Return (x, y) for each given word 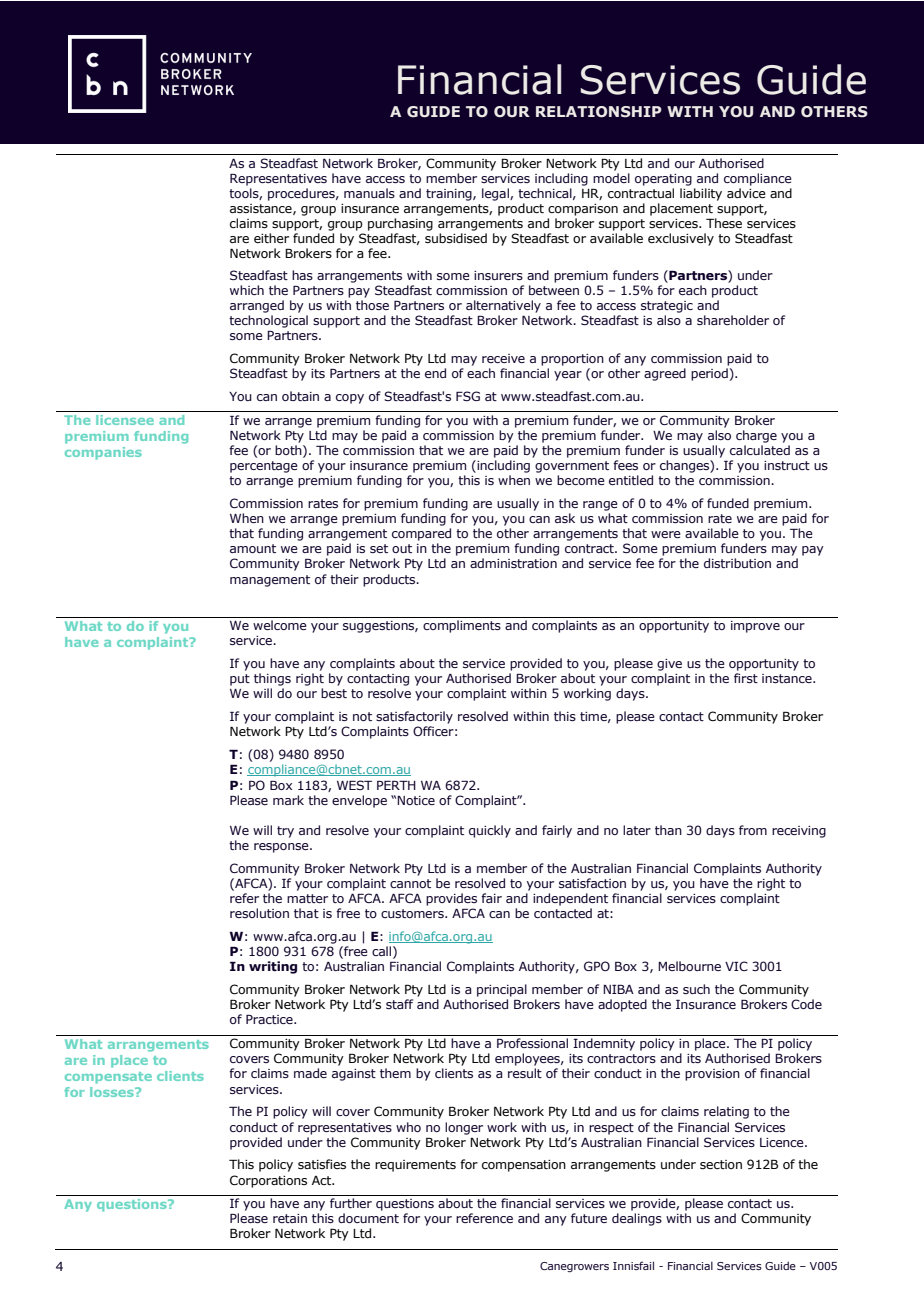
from (753, 830)
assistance (262, 209)
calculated (760, 450)
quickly (490, 831)
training (450, 195)
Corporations (268, 1181)
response (282, 848)
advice (746, 193)
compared (421, 534)
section (721, 1164)
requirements (415, 1166)
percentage (264, 467)
